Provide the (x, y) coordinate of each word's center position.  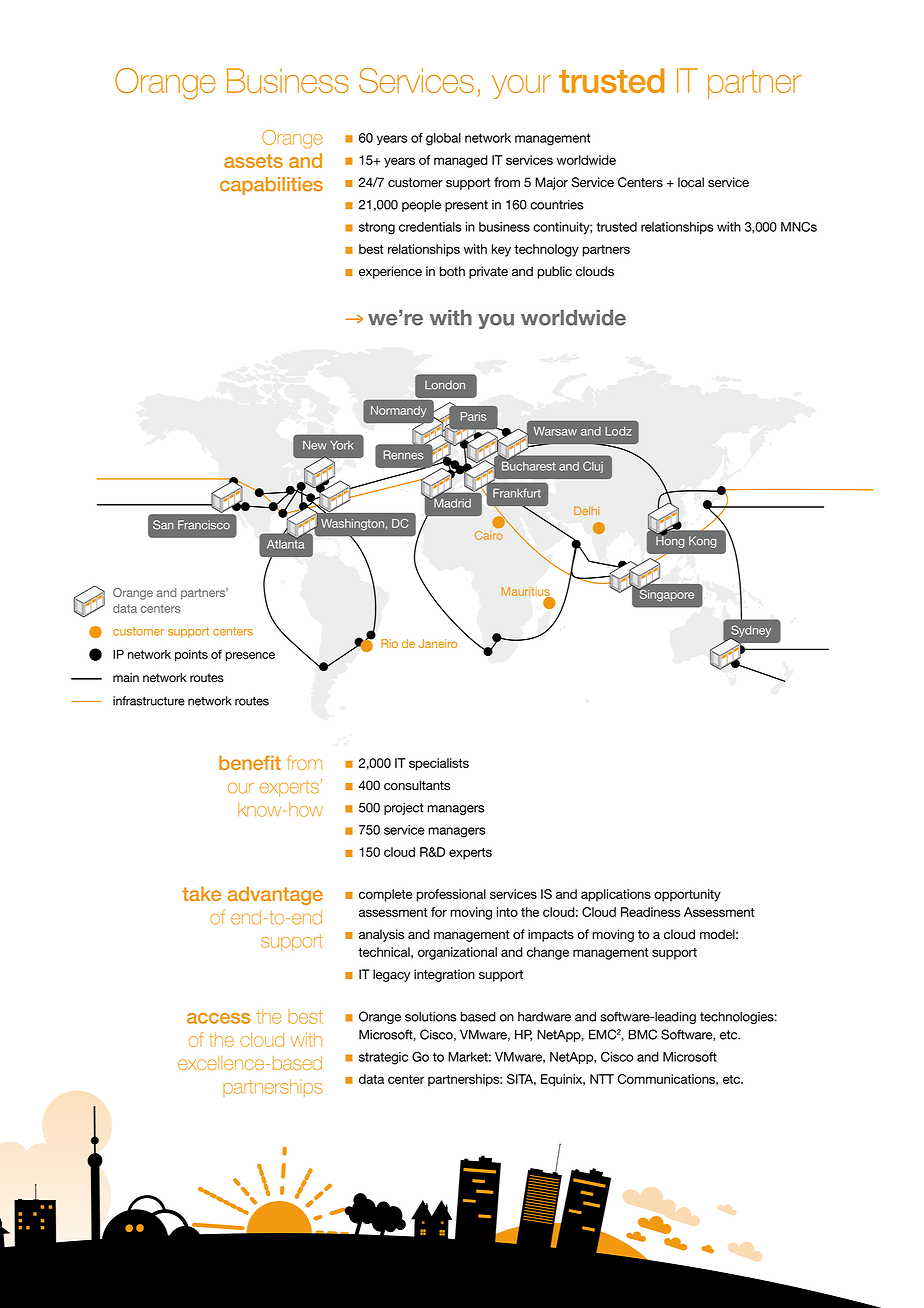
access (219, 1018)
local (691, 182)
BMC (642, 1034)
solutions (431, 1017)
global (443, 139)
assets (253, 161)
